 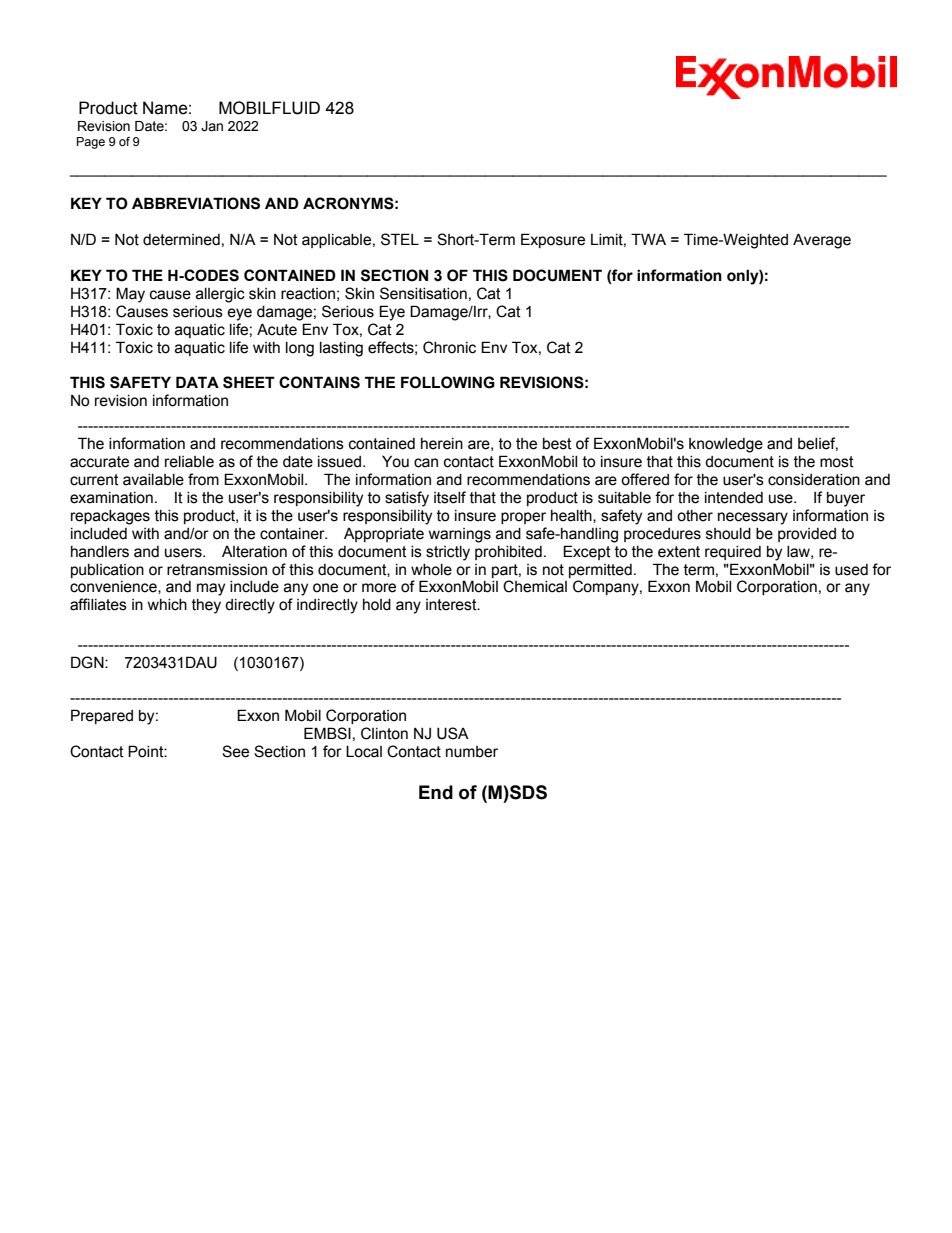 I want to click on Alteration, so click(x=254, y=552).
